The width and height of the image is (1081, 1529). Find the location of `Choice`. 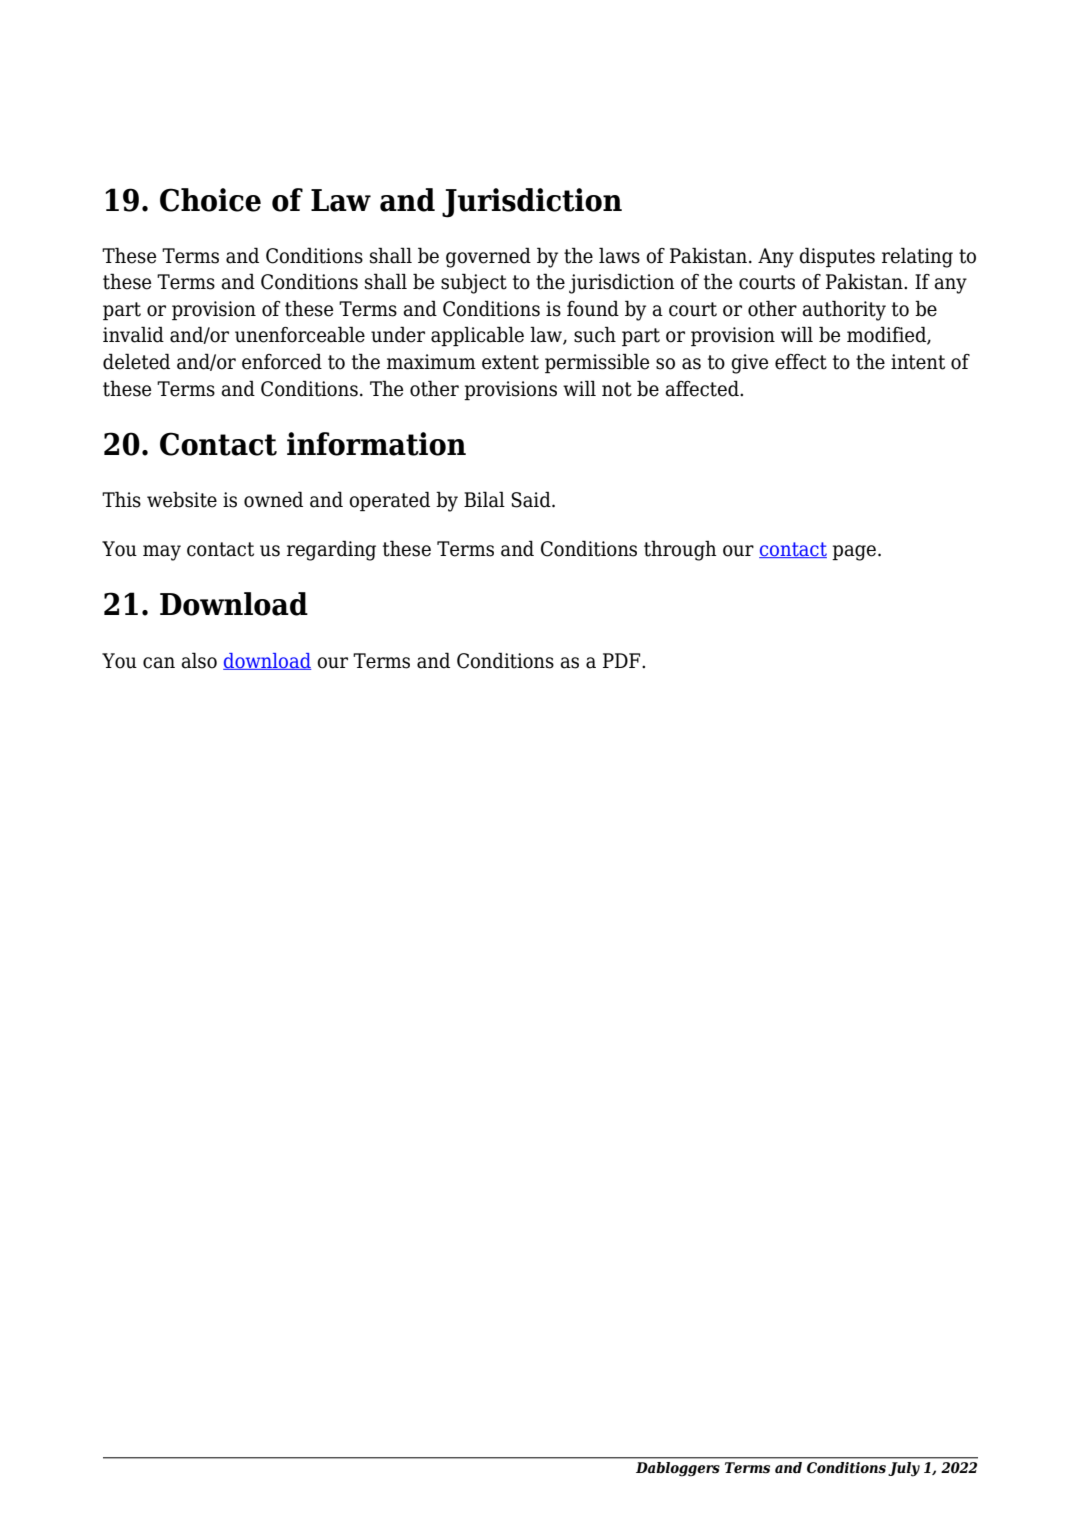

Choice is located at coordinates (210, 200).
